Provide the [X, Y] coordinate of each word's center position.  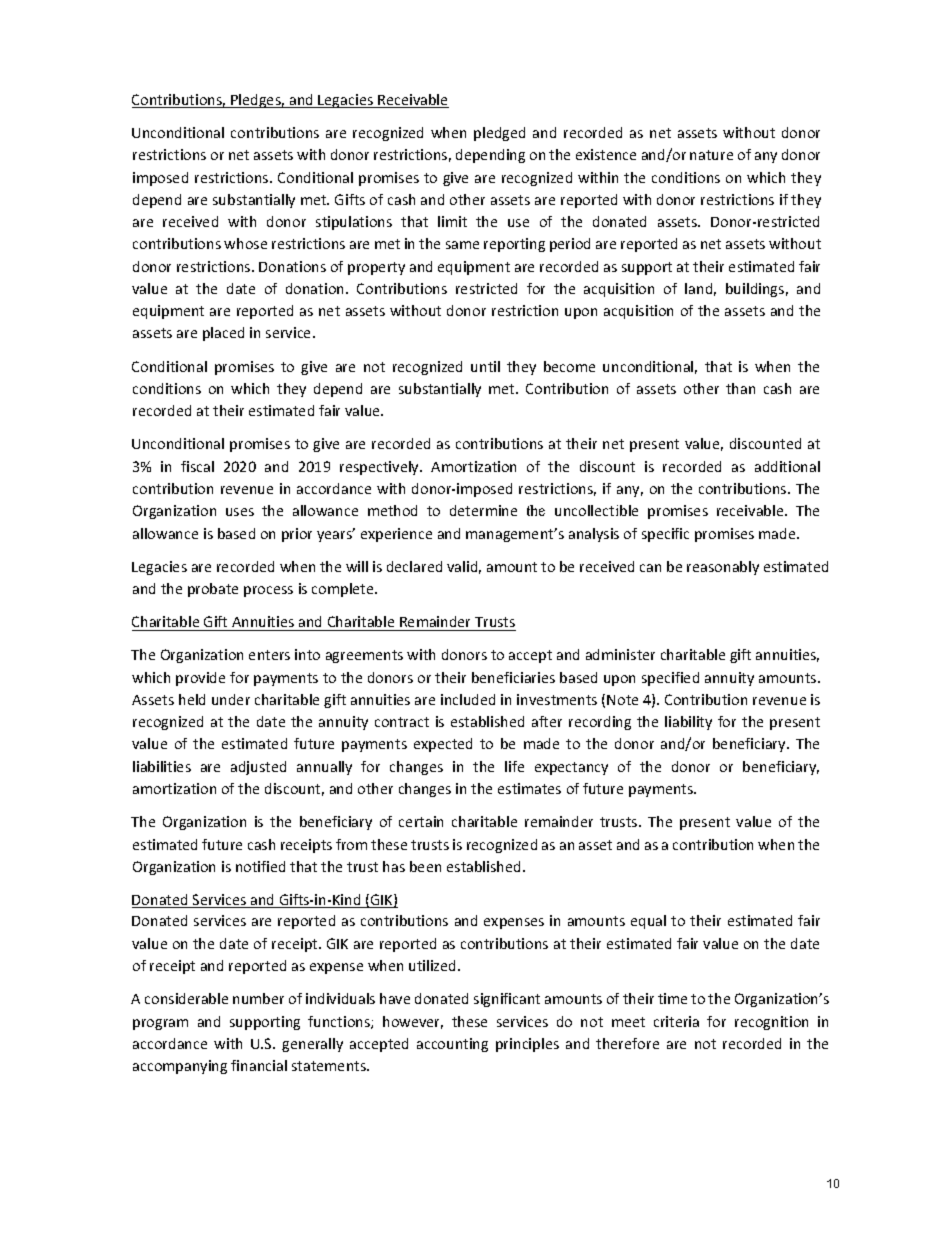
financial [259, 1065]
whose [245, 243]
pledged [499, 134]
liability [688, 723]
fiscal [197, 466]
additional [787, 466]
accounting [452, 1045]
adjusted [258, 768]
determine [483, 510]
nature [711, 155]
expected [443, 745]
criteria [676, 1021]
